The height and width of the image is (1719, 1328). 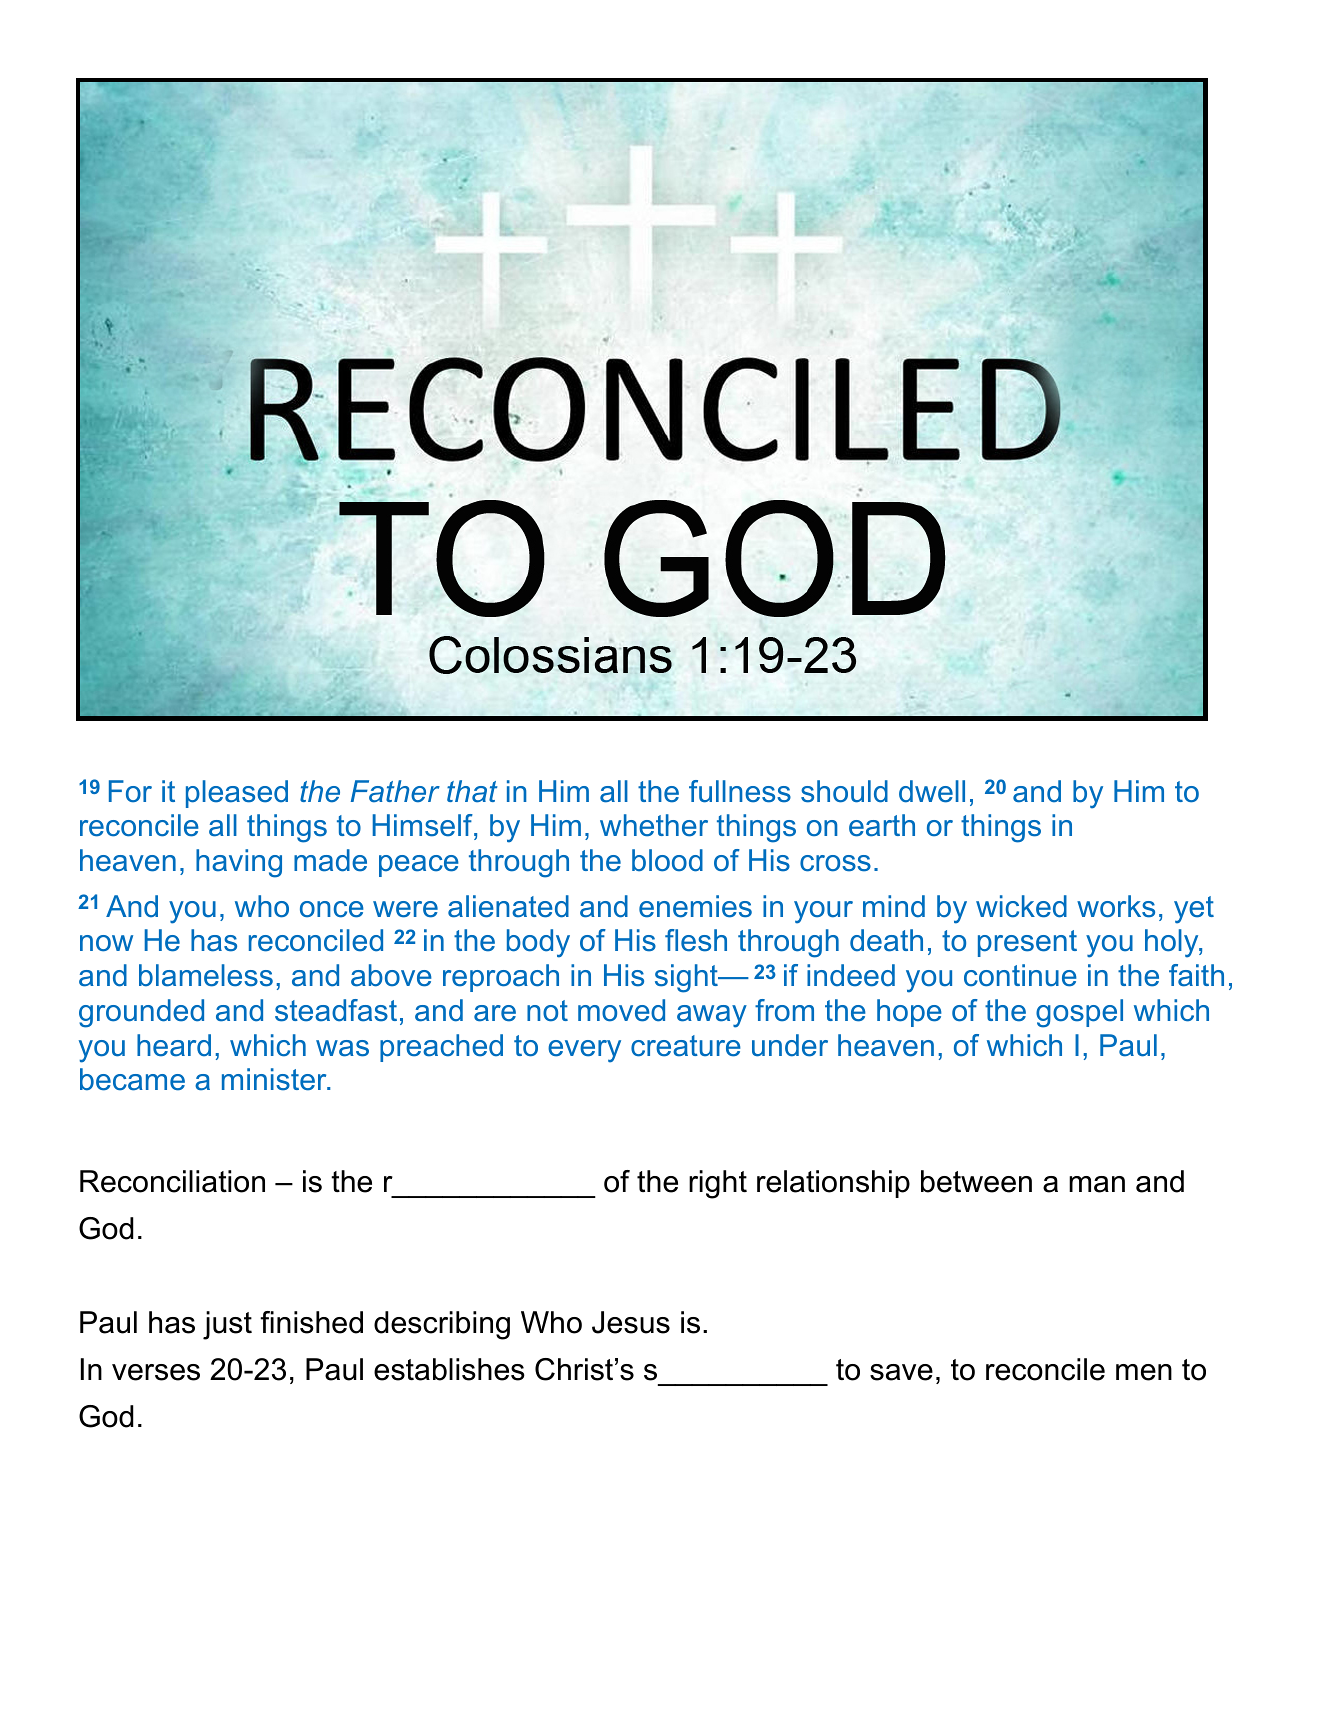 I want to click on whether, so click(x=654, y=825).
